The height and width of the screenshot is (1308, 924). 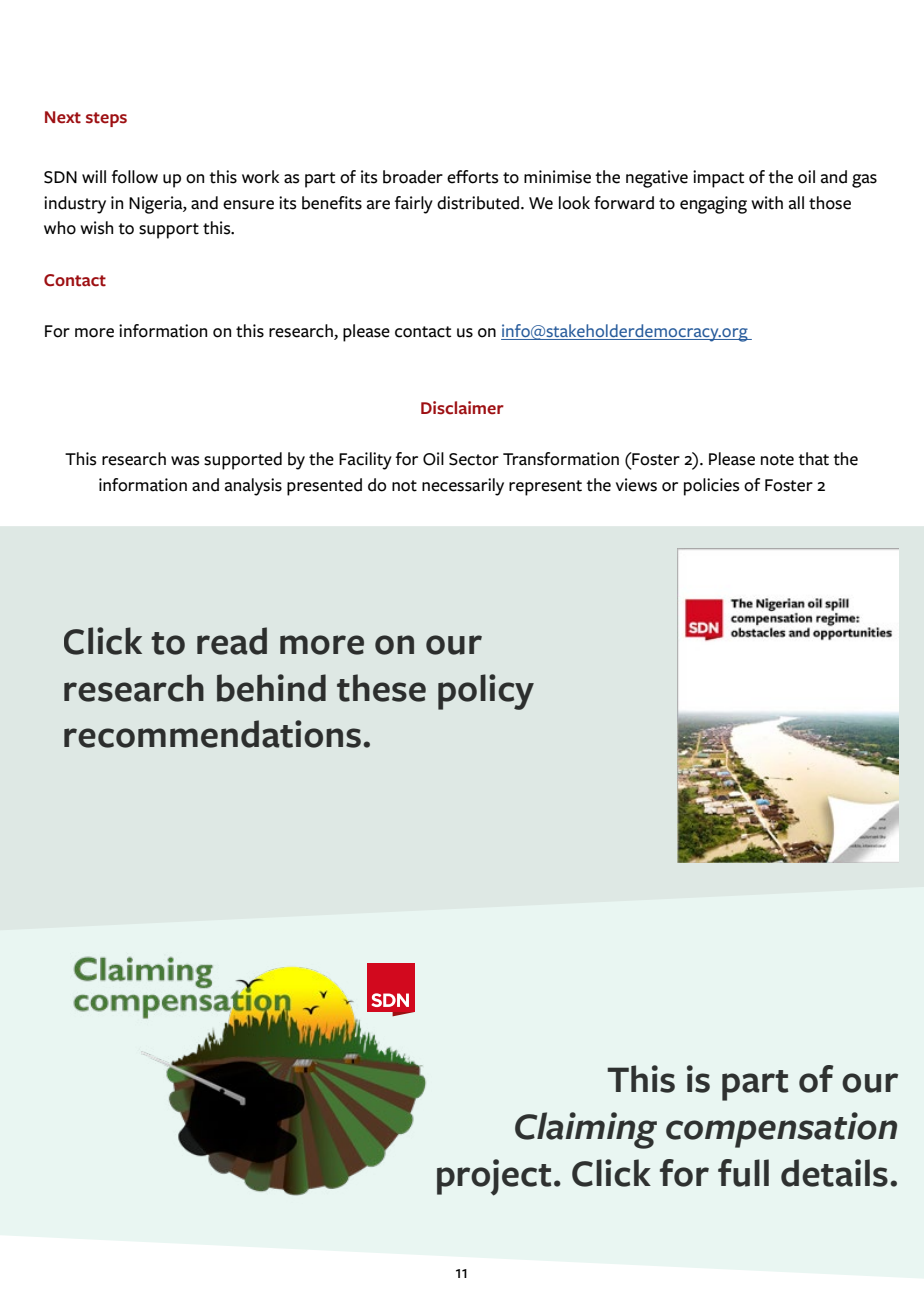 I want to click on necessarily, so click(x=463, y=487).
